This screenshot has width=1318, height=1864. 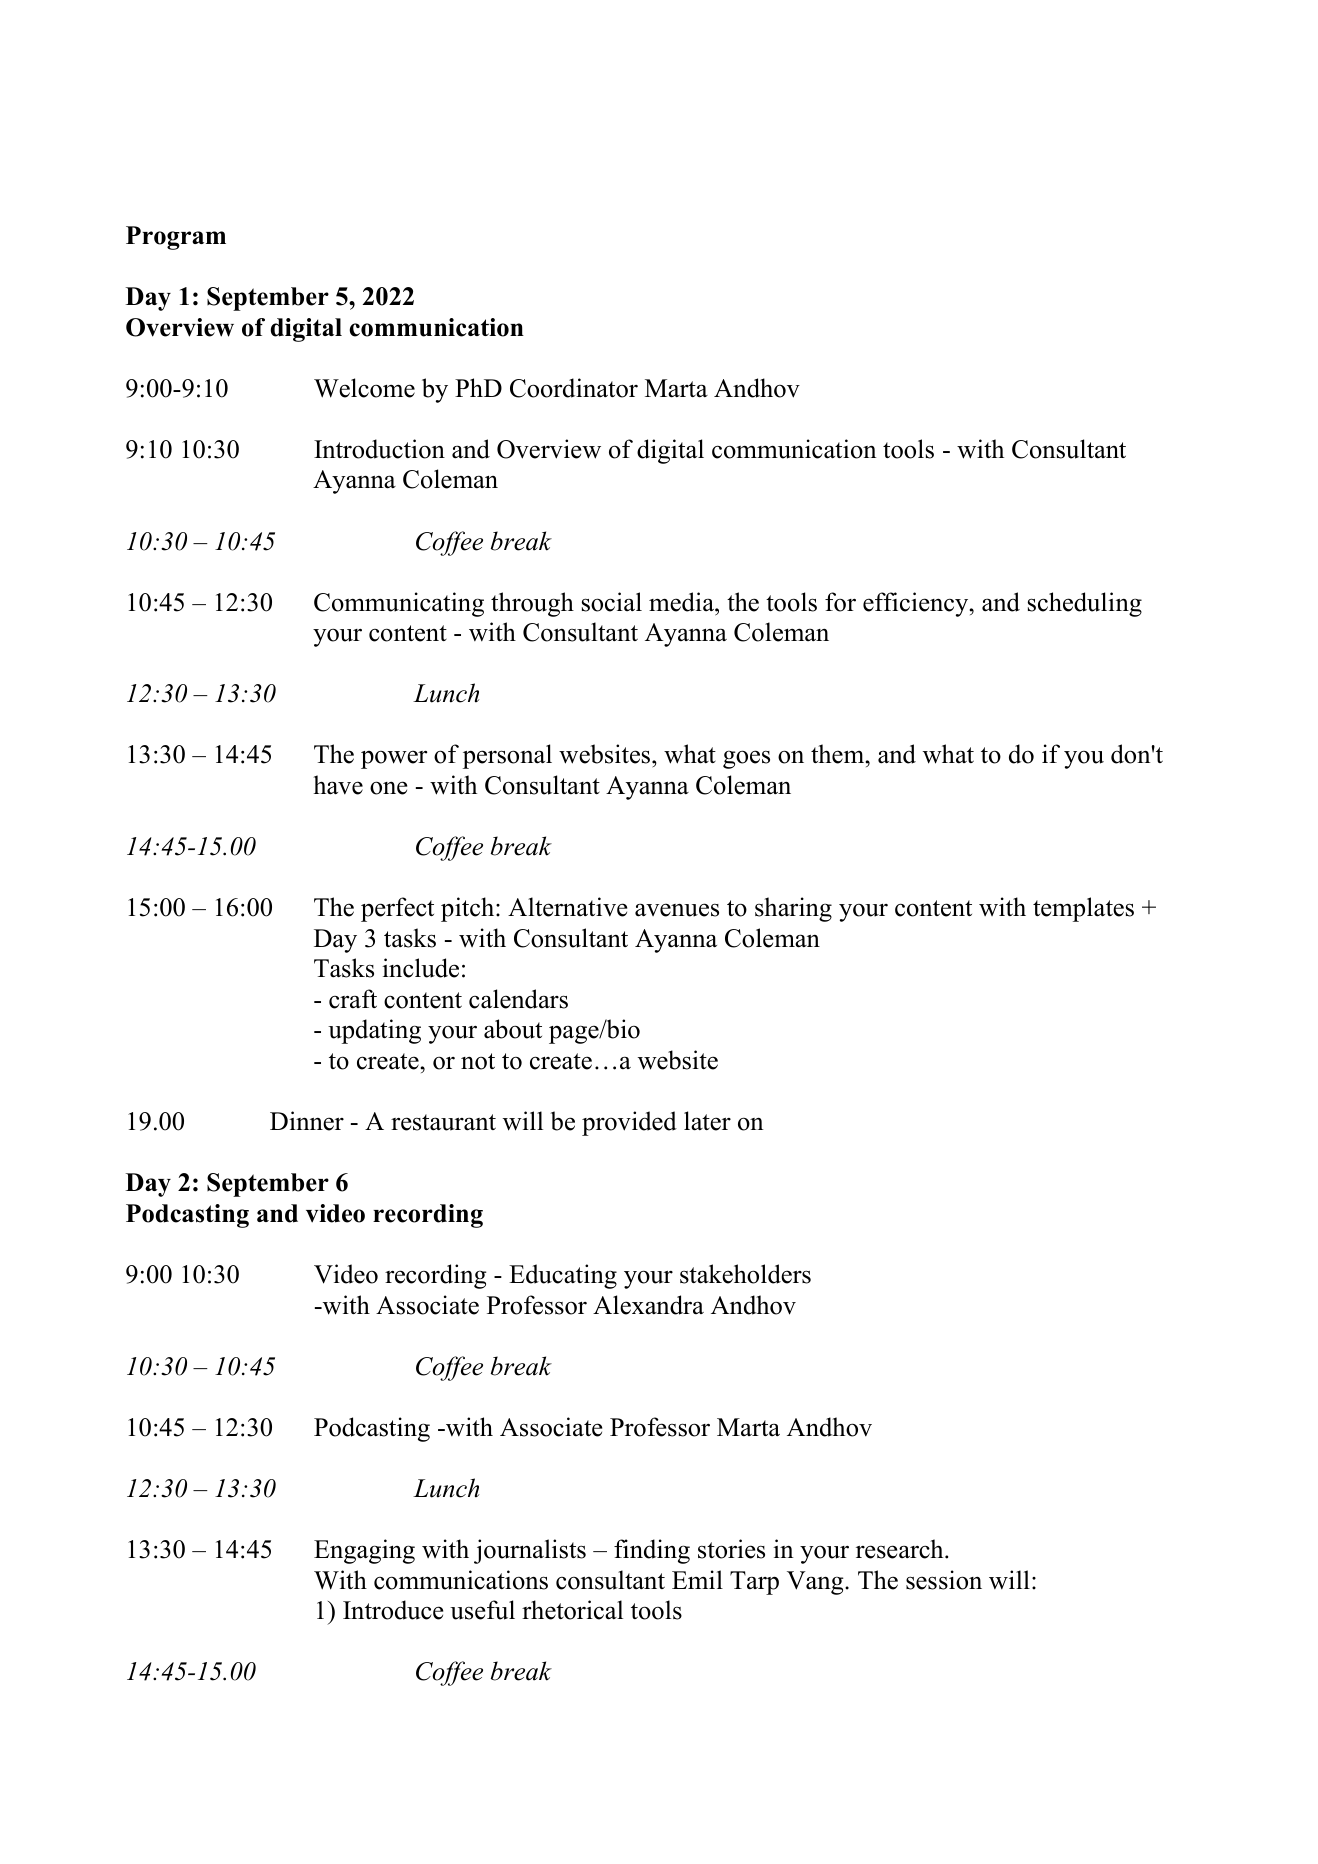 What do you see at coordinates (574, 388) in the screenshot?
I see `Coordinator` at bounding box center [574, 388].
